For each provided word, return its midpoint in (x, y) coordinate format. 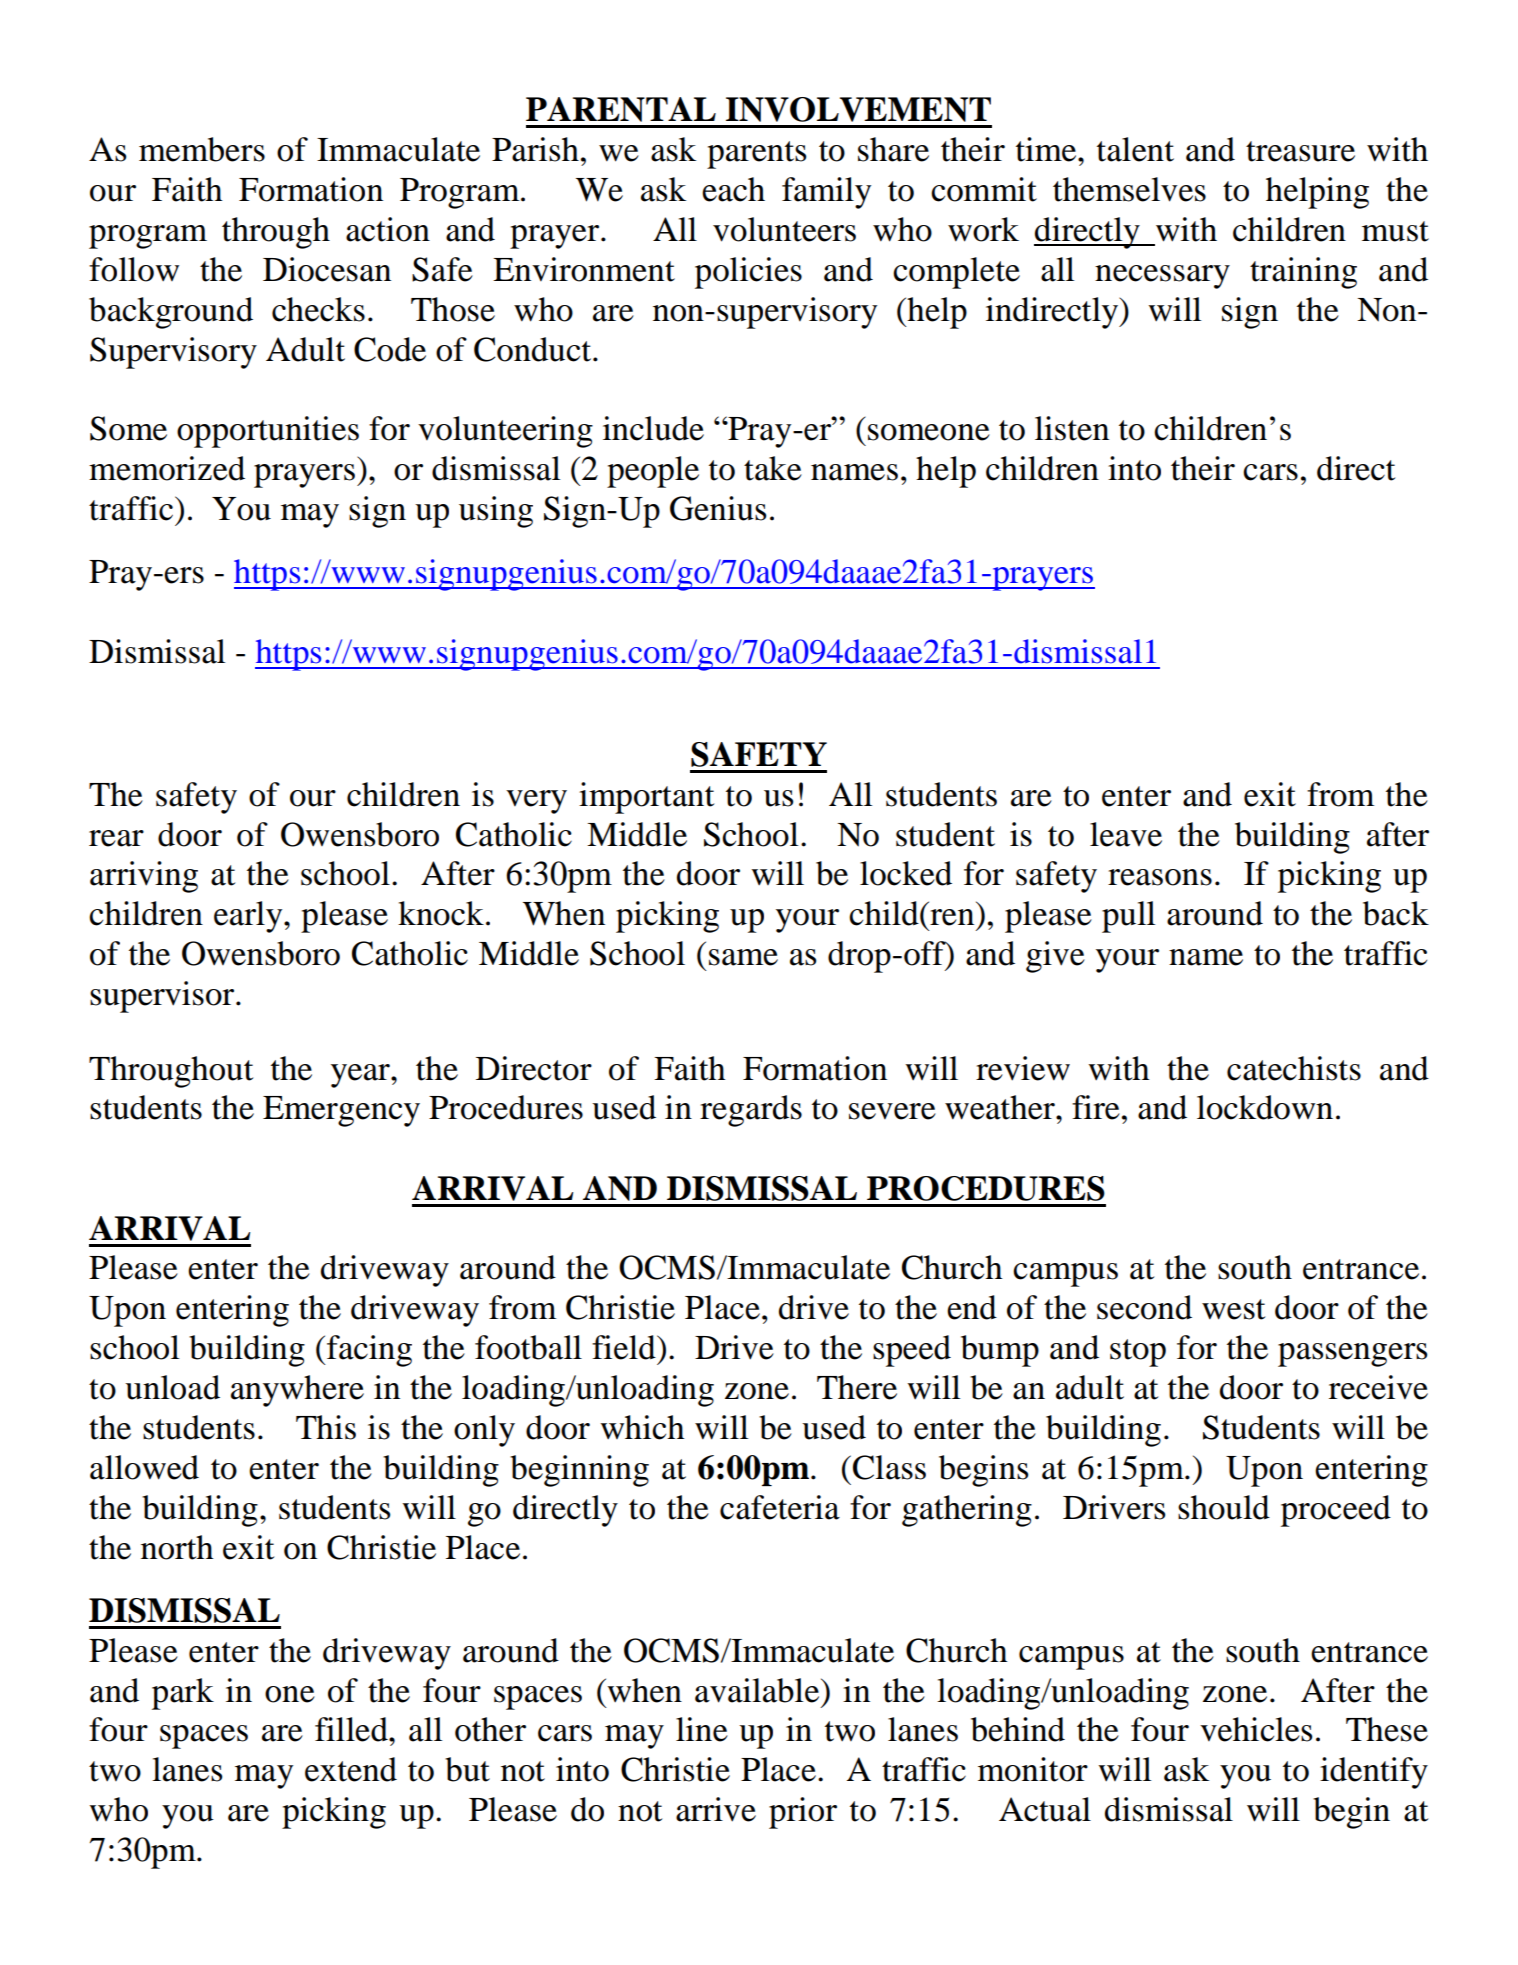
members (202, 149)
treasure (1300, 151)
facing (368, 1351)
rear (116, 838)
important (646, 798)
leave (1126, 834)
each (733, 189)
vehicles (1256, 1729)
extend (351, 1769)
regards (751, 1111)
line (702, 1729)
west (1233, 1309)
